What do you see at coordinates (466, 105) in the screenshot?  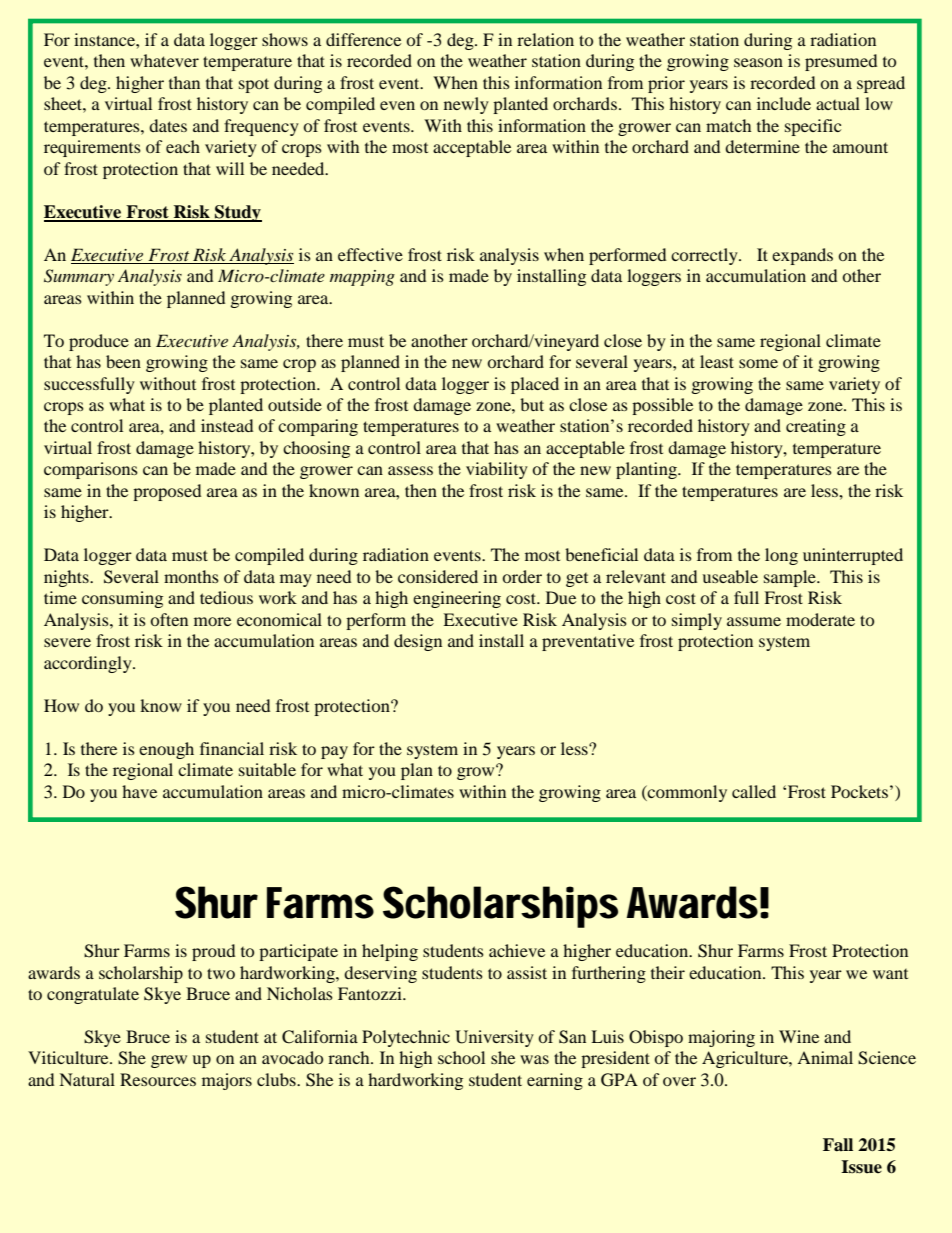 I see `newly` at bounding box center [466, 105].
